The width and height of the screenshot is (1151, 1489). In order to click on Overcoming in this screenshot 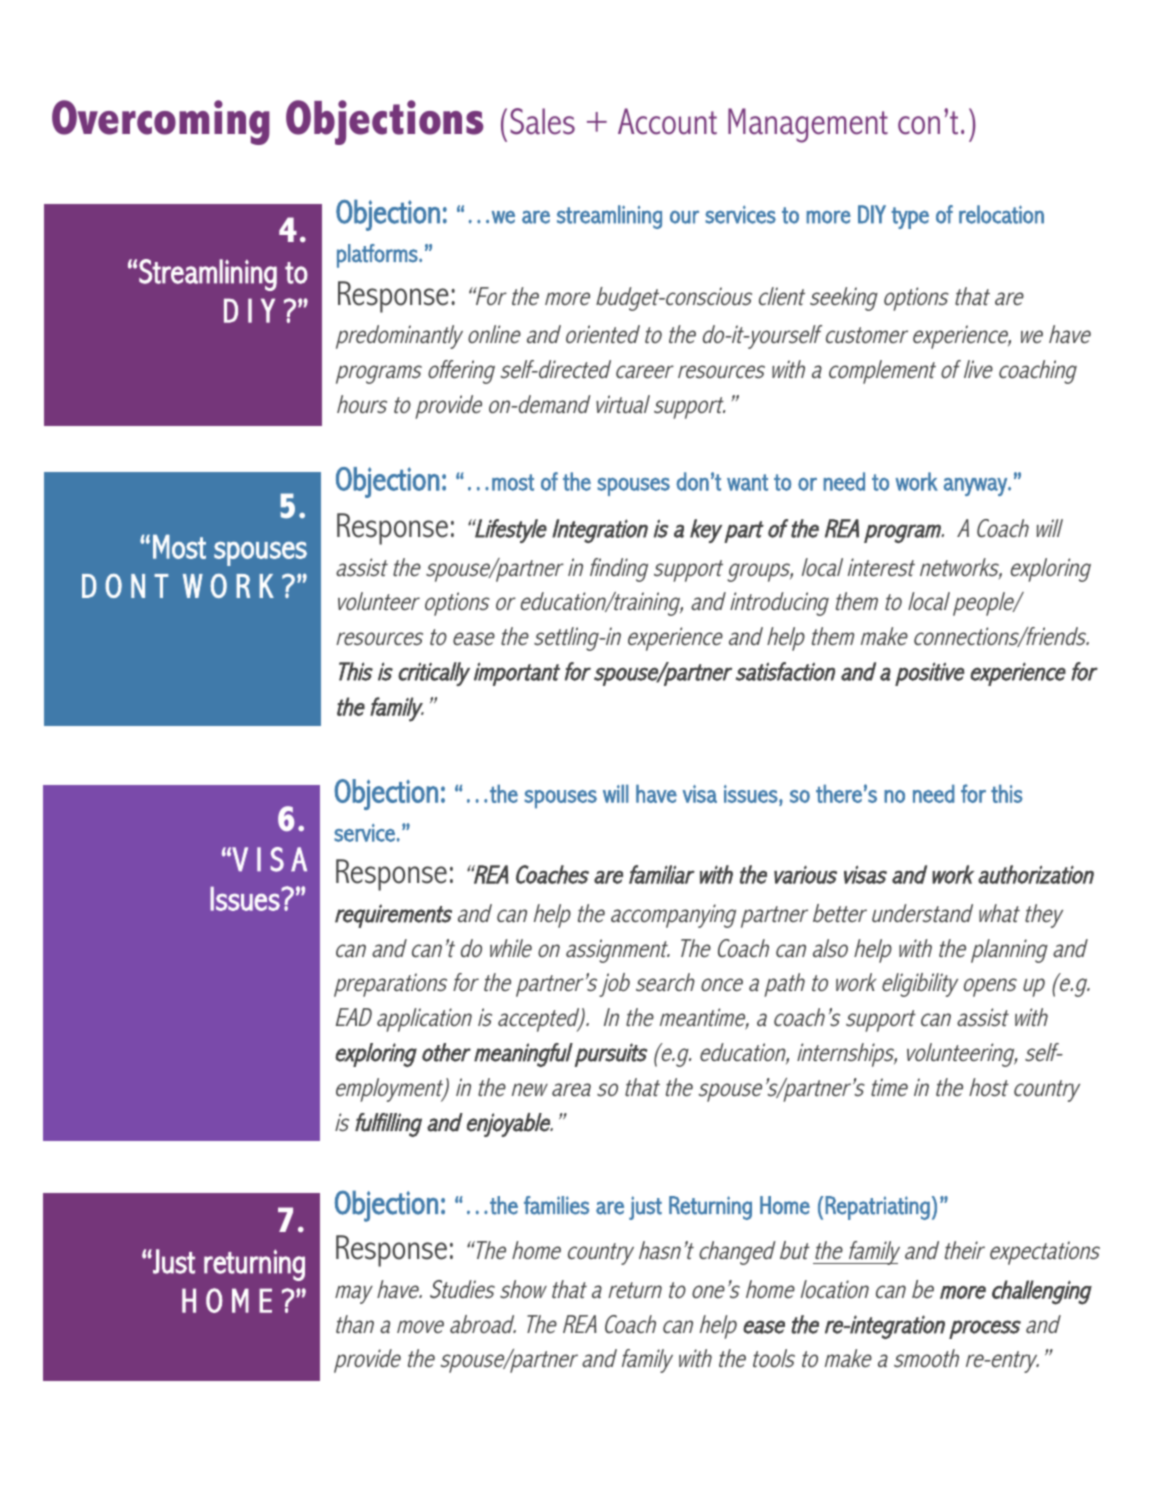, I will do `click(161, 122)`.
